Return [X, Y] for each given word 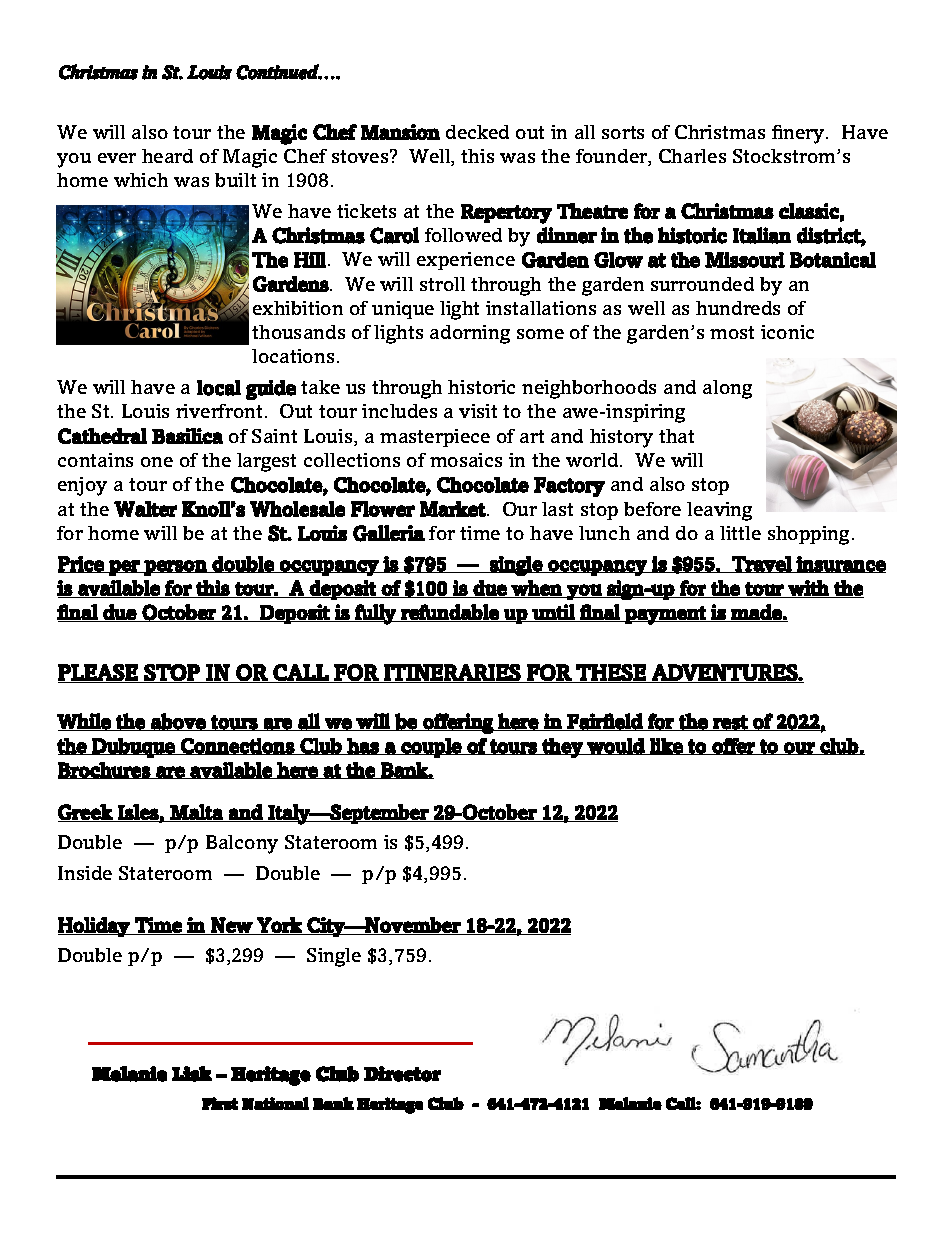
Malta [197, 813]
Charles [692, 156]
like [666, 746]
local [219, 388]
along [727, 389]
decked [477, 132]
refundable [450, 613]
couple [431, 748]
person [176, 568]
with [808, 589]
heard [167, 156]
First [220, 1103]
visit [478, 411]
